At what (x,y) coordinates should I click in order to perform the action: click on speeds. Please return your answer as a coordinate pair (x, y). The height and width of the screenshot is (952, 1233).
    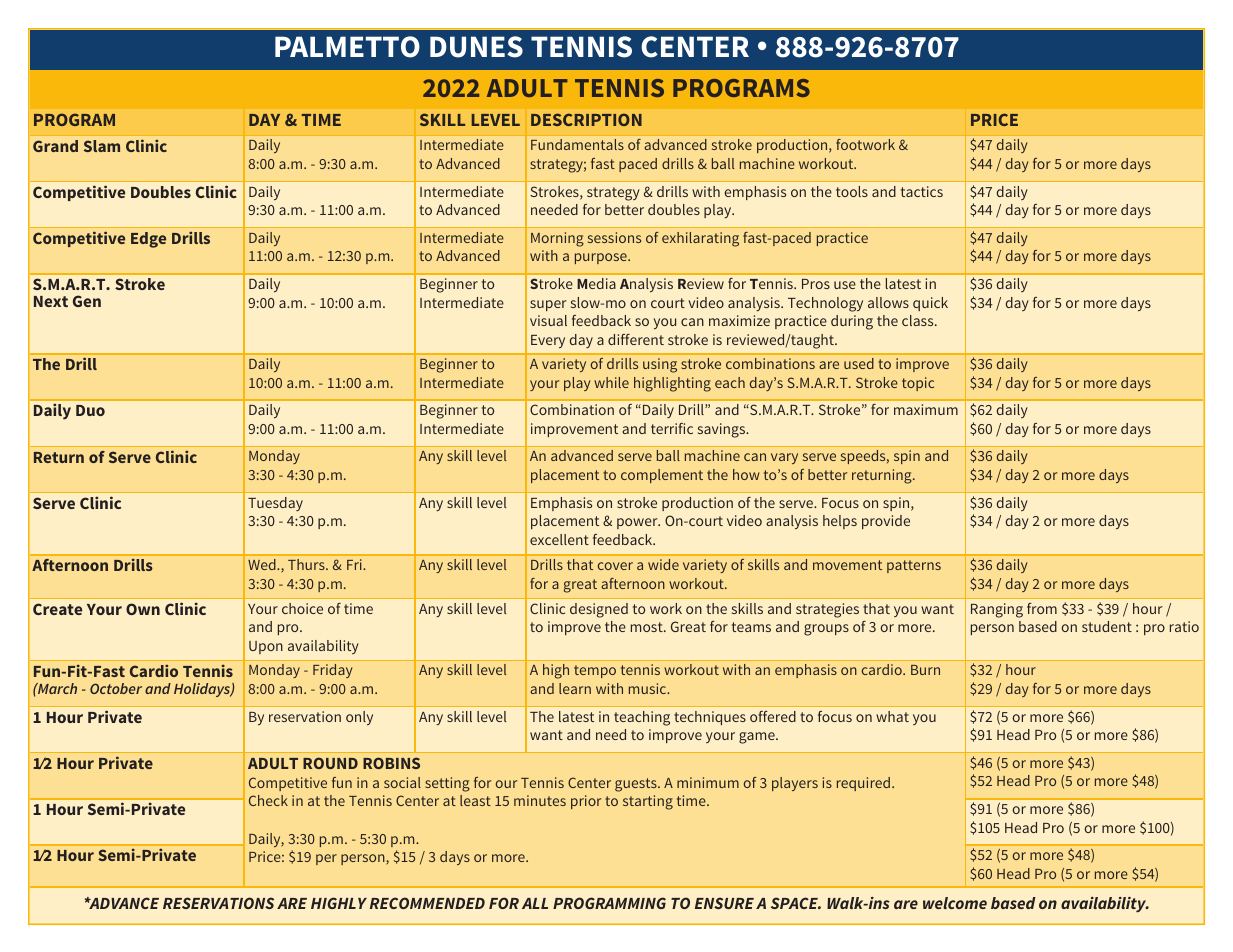
    Looking at the image, I should click on (864, 457).
